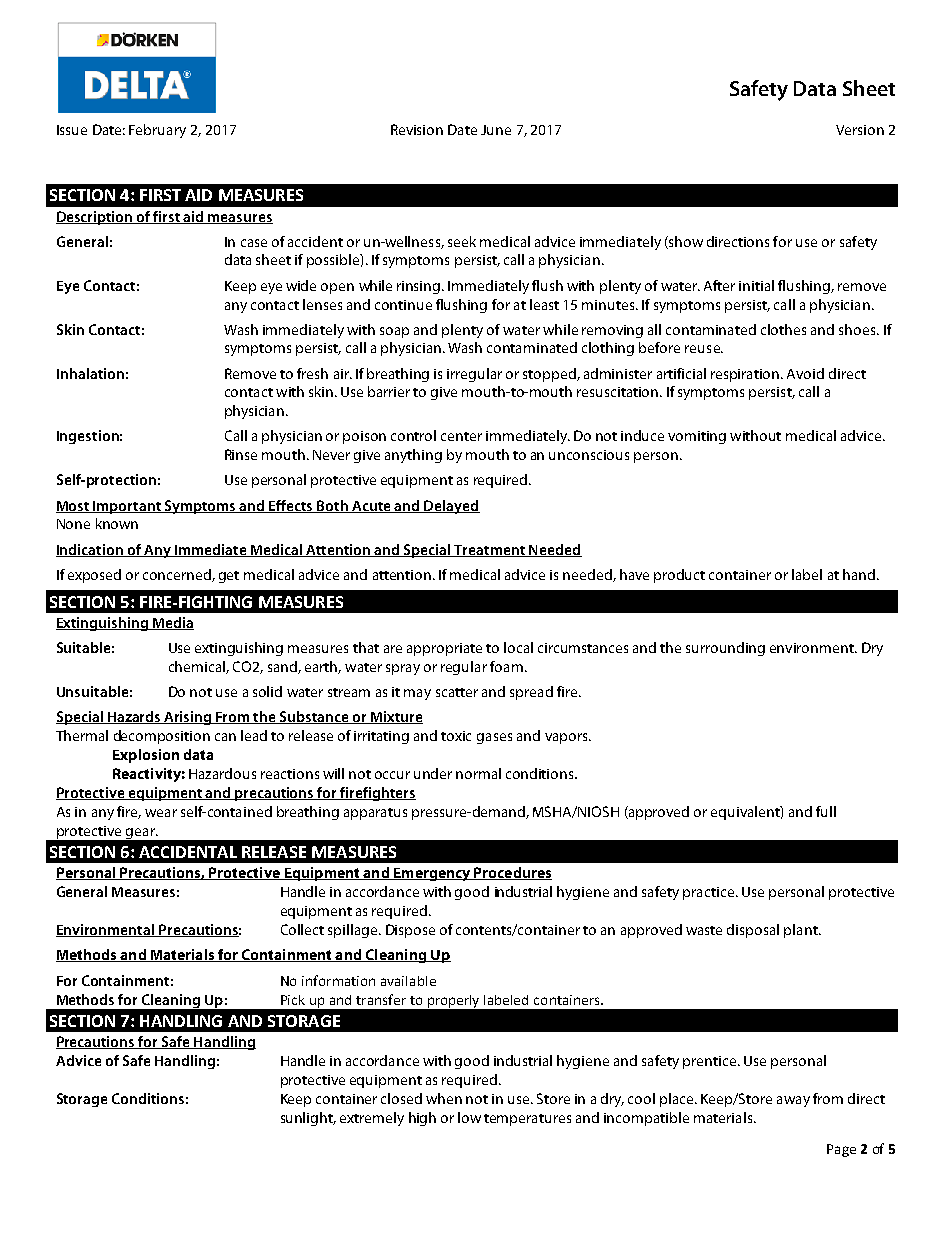 The height and width of the screenshot is (1233, 952). I want to click on chemical, so click(198, 667).
